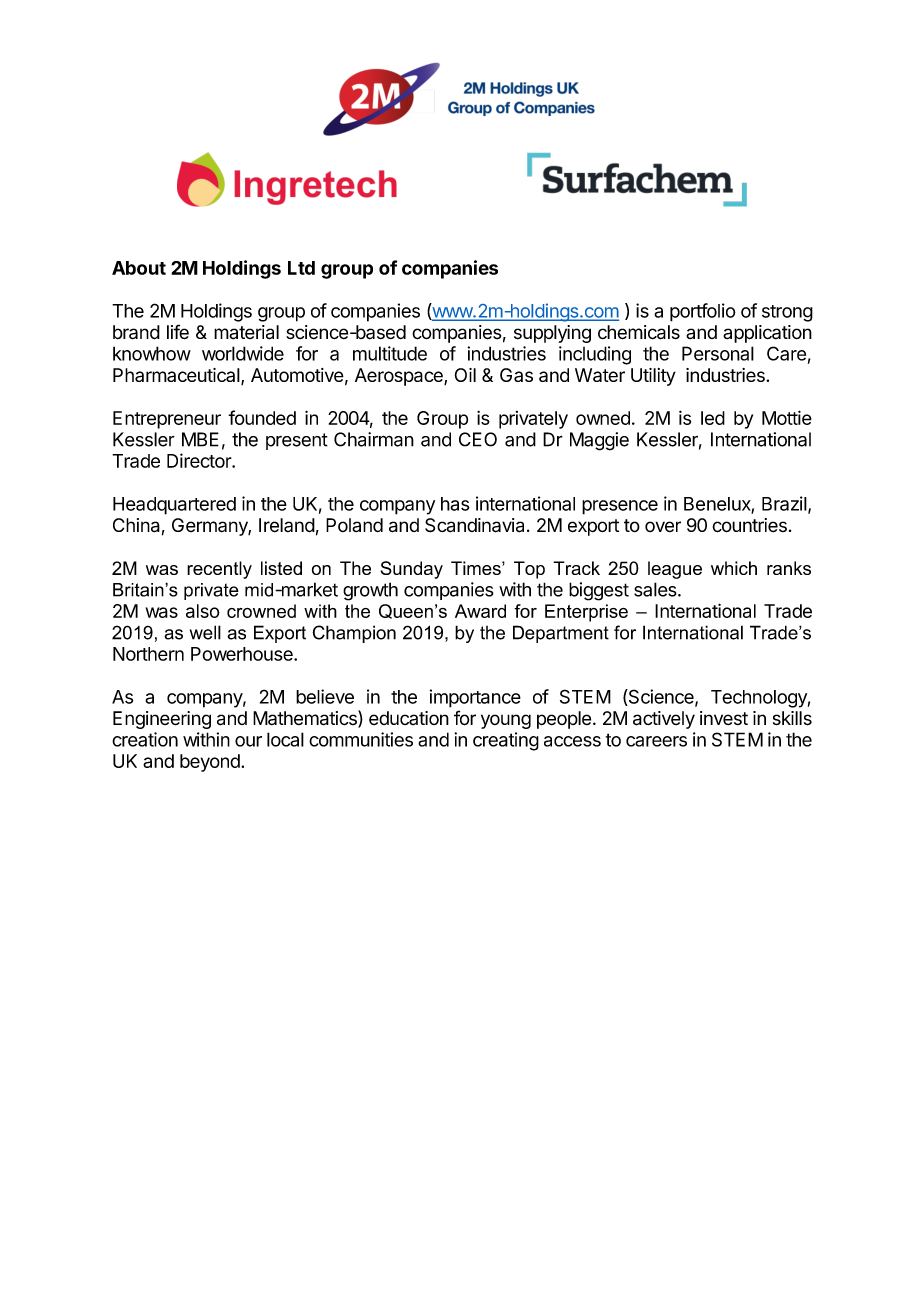 The image size is (924, 1308). Describe the element at coordinates (248, 741) in the screenshot. I see `our` at that location.
